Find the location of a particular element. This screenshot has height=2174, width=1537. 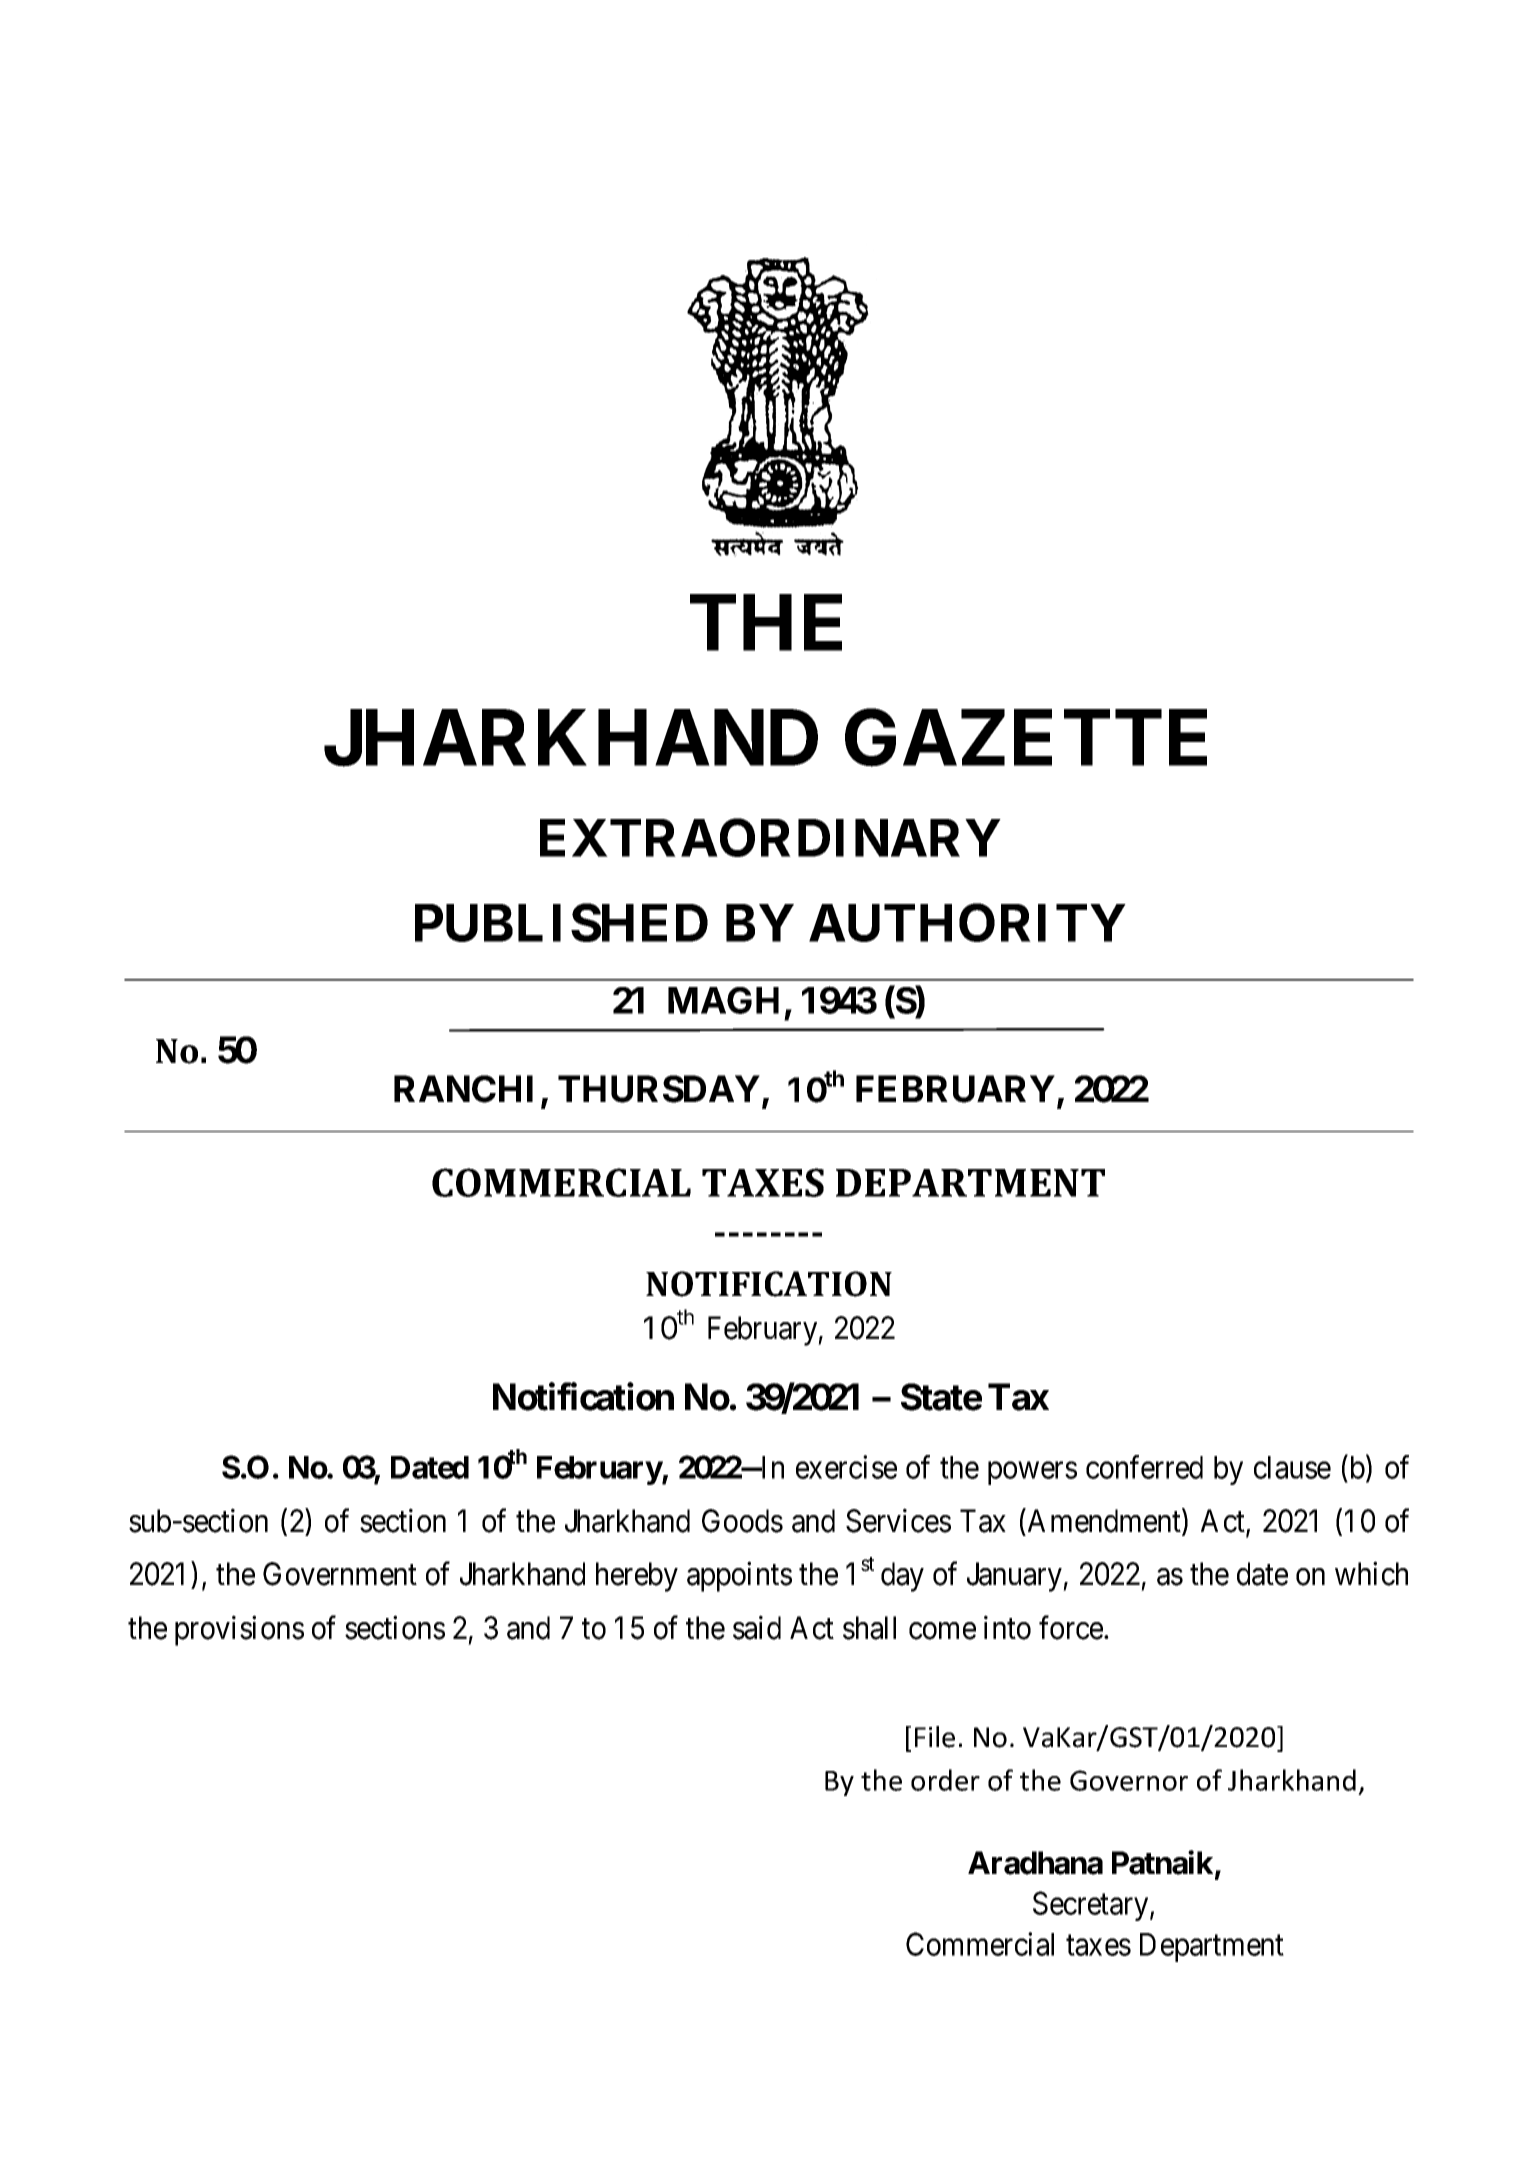

Secretary is located at coordinates (1092, 1906).
